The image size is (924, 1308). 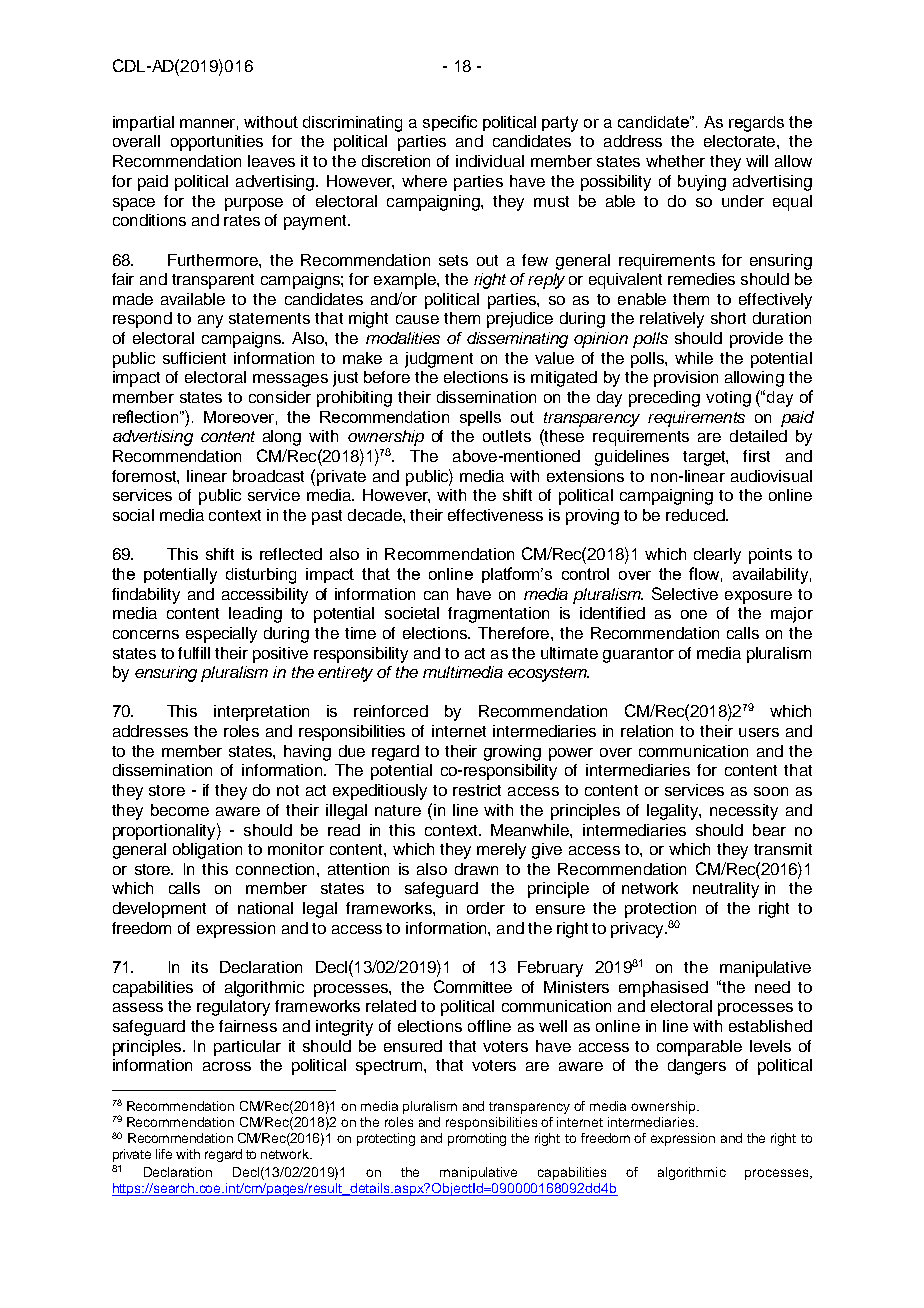 I want to click on opportunities, so click(x=217, y=143).
